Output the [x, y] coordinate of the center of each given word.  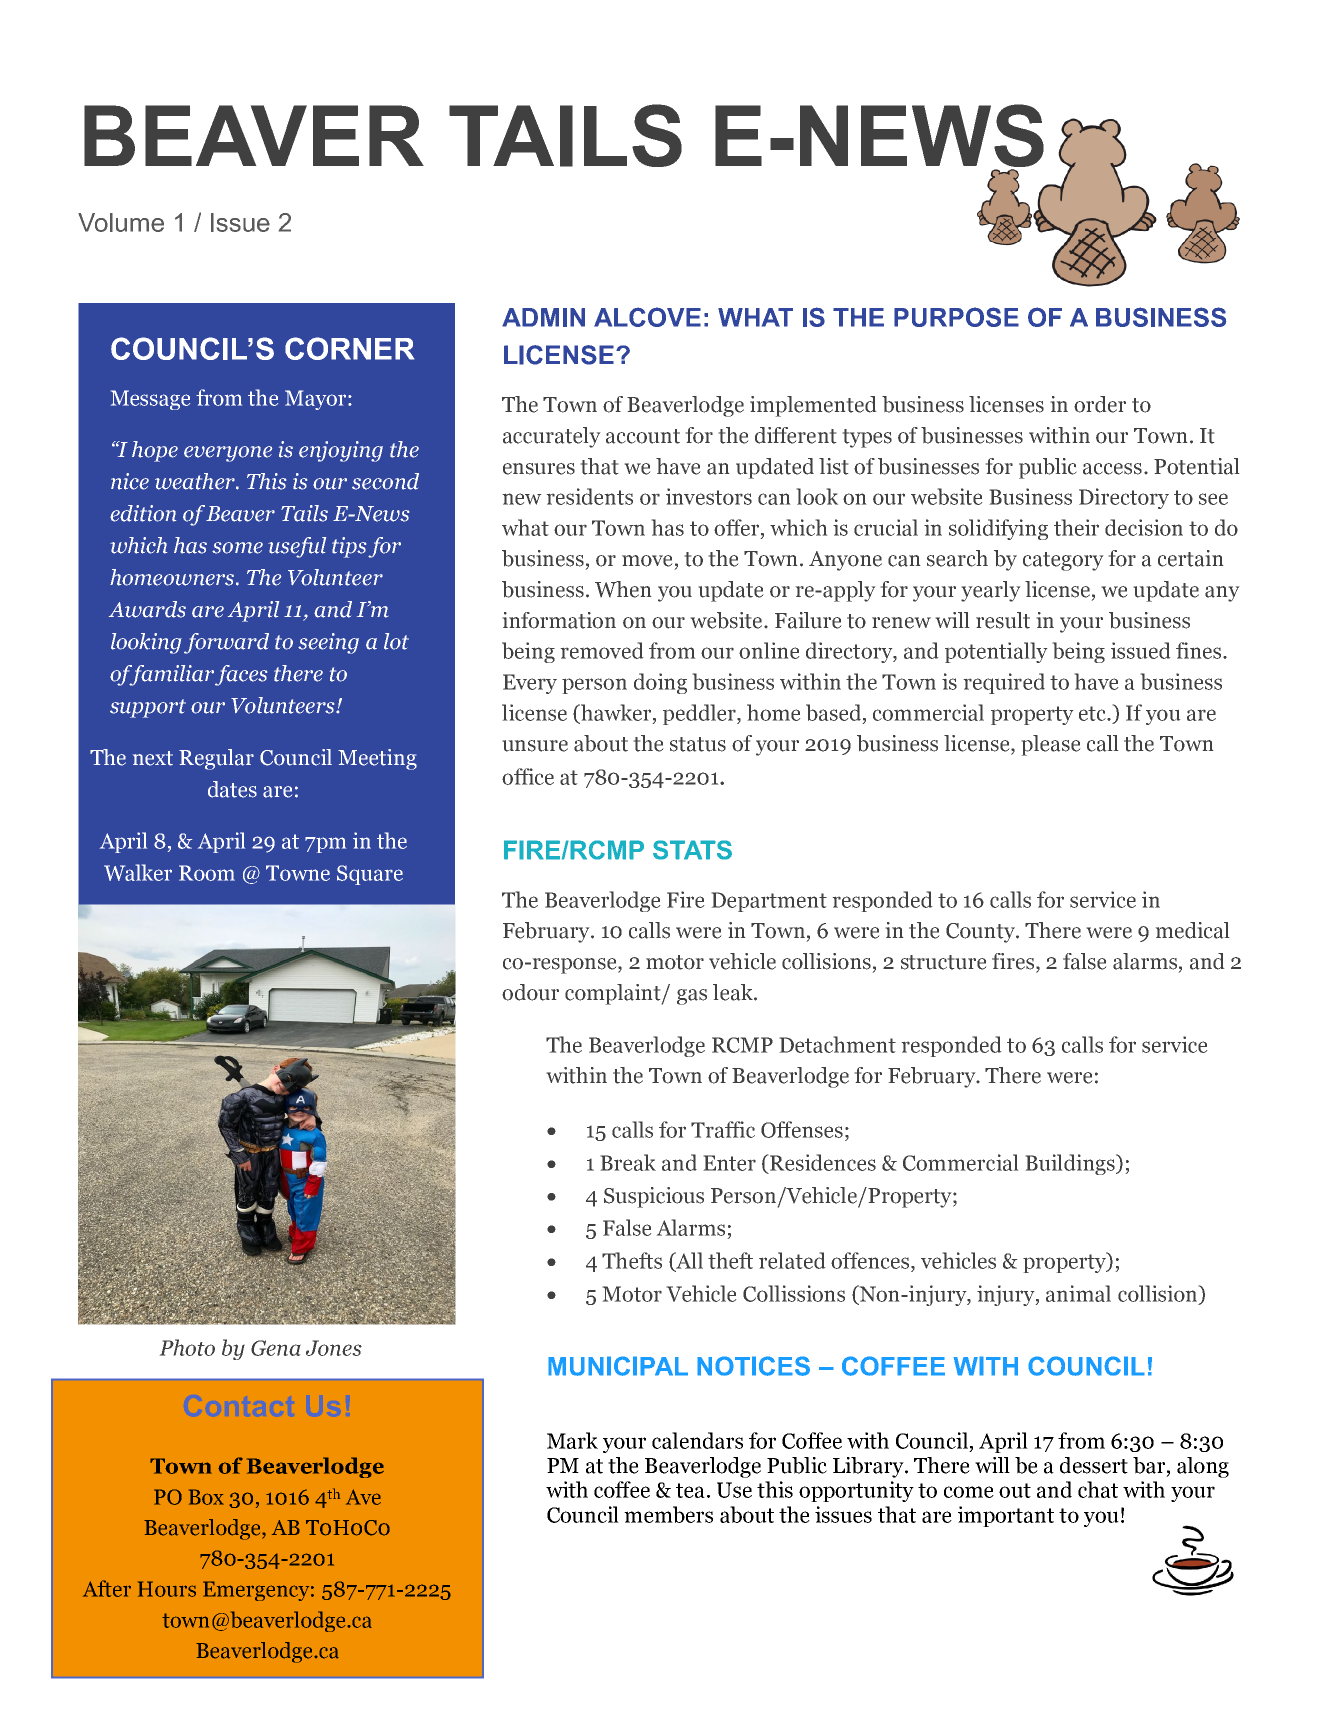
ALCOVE [647, 317]
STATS [692, 850]
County [981, 933]
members [668, 1514]
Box [206, 1497]
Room [207, 873]
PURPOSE [956, 317]
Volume [121, 222]
